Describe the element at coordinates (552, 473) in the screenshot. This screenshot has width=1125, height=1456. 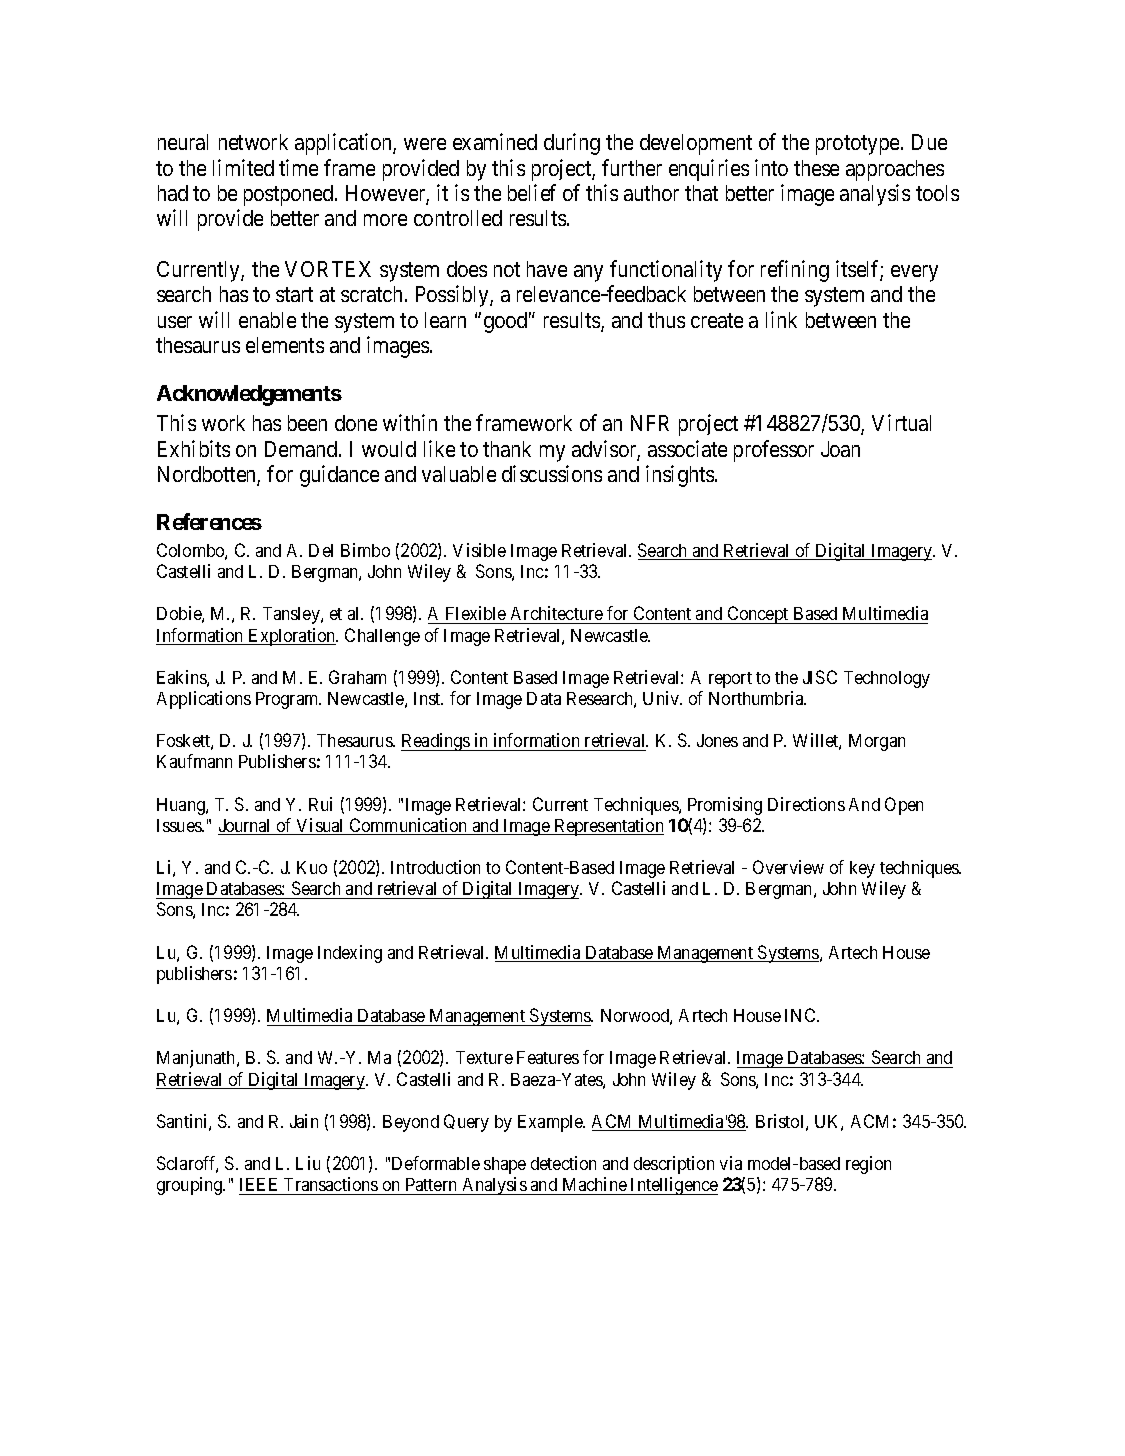
I see `discussions` at that location.
